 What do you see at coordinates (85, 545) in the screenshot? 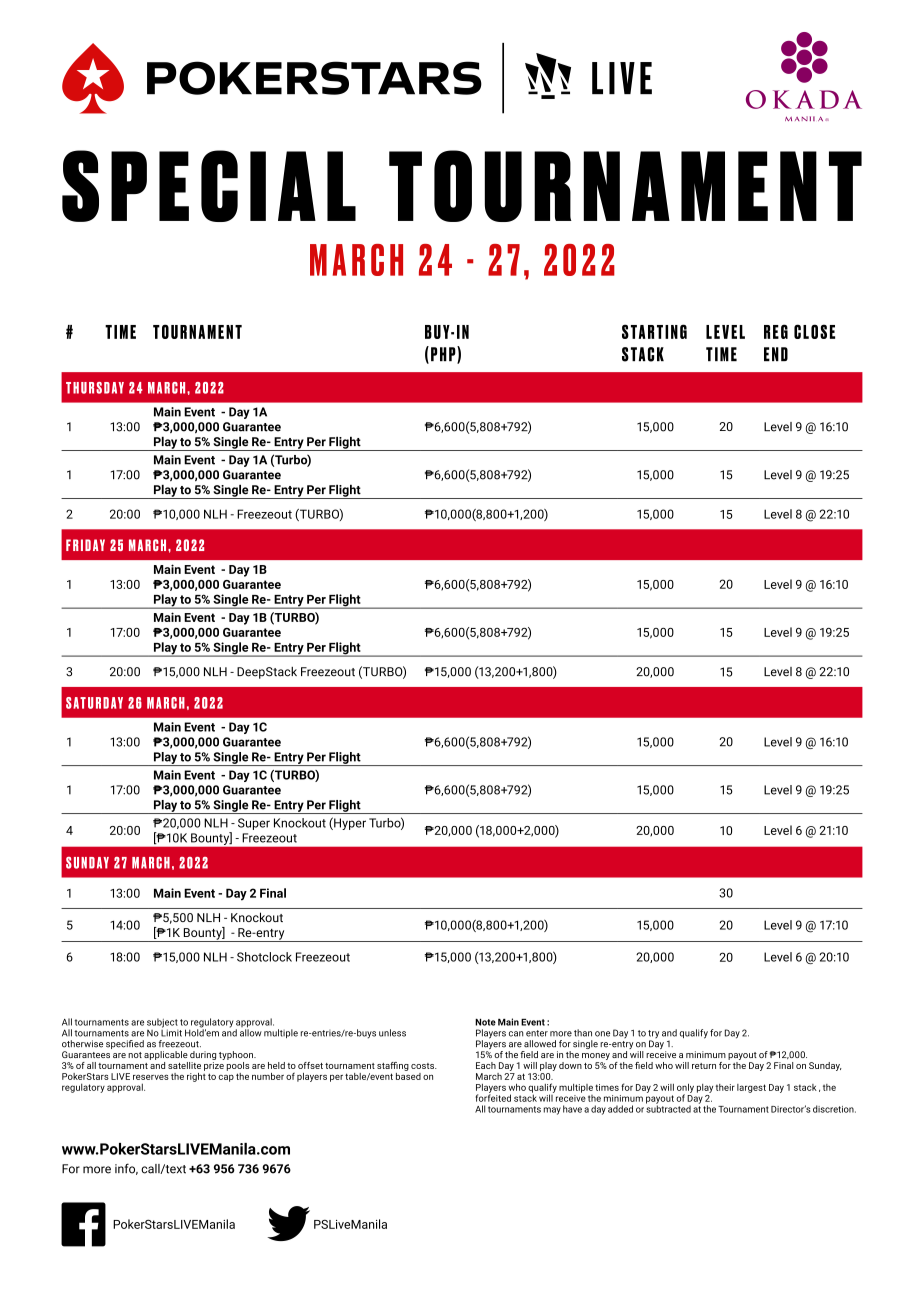
I see `FRIDAY` at bounding box center [85, 545].
